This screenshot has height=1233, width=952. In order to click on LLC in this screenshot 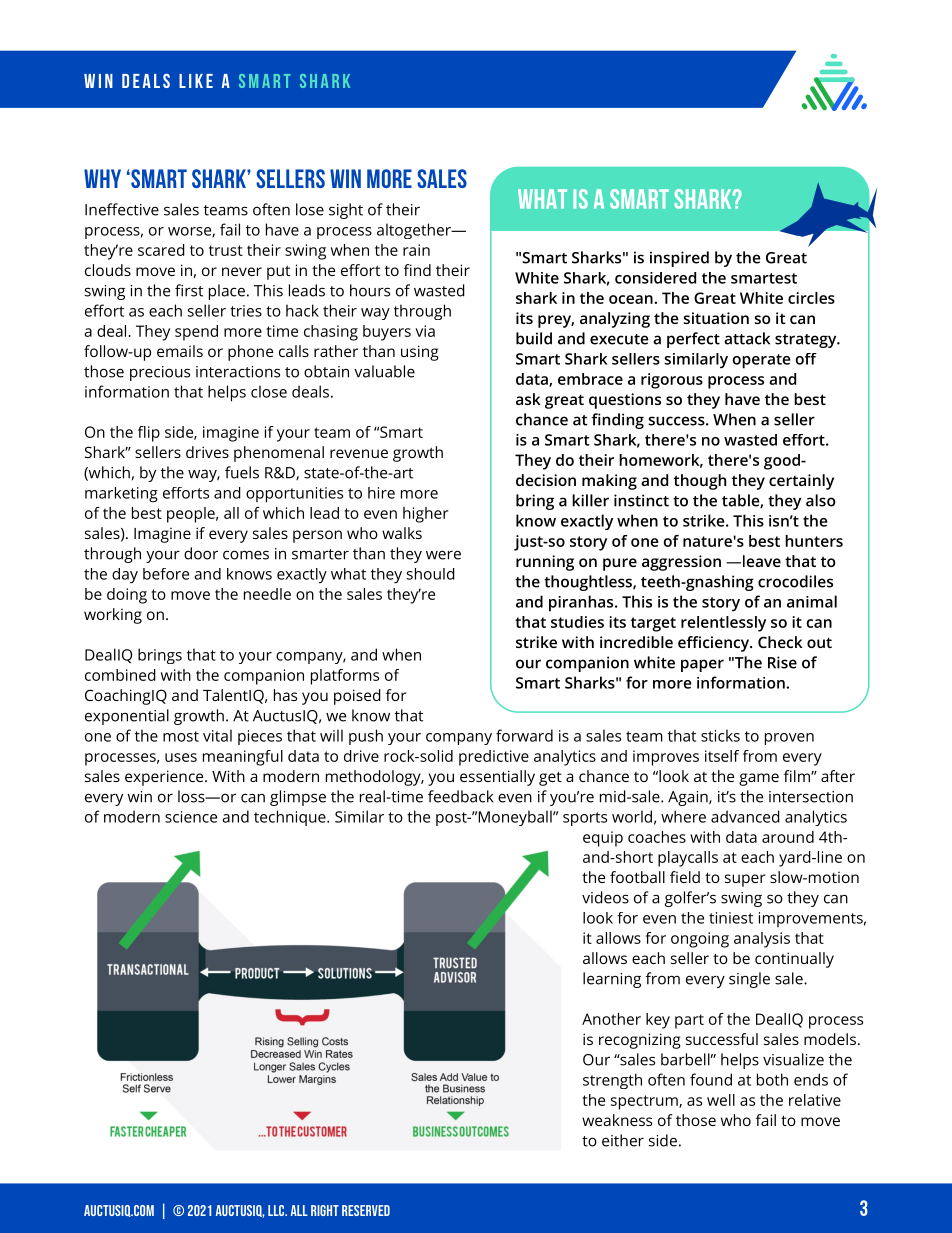, I will do `click(277, 1210)`.
